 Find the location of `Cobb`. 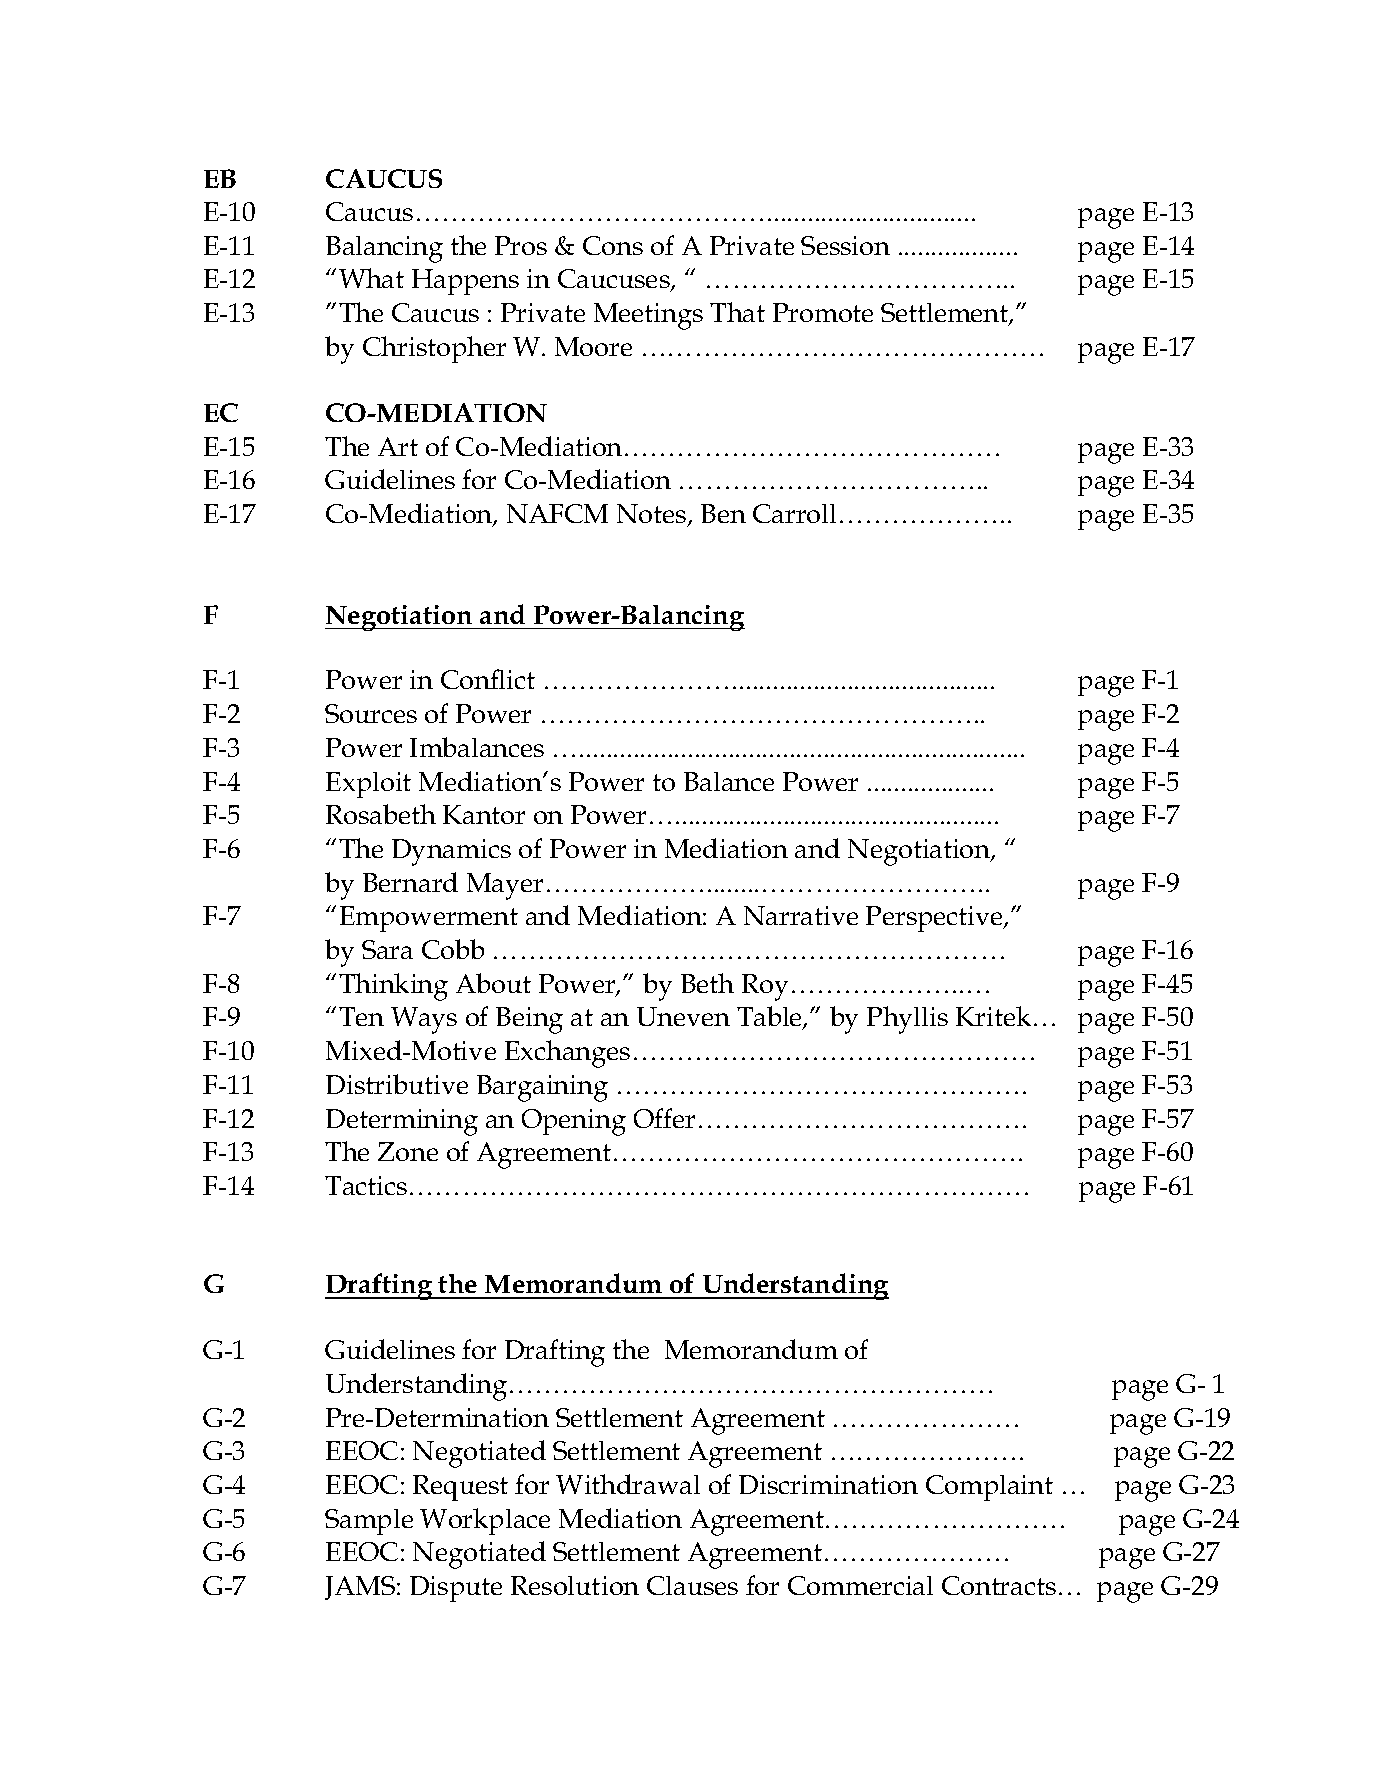

Cobb is located at coordinates (453, 949).
